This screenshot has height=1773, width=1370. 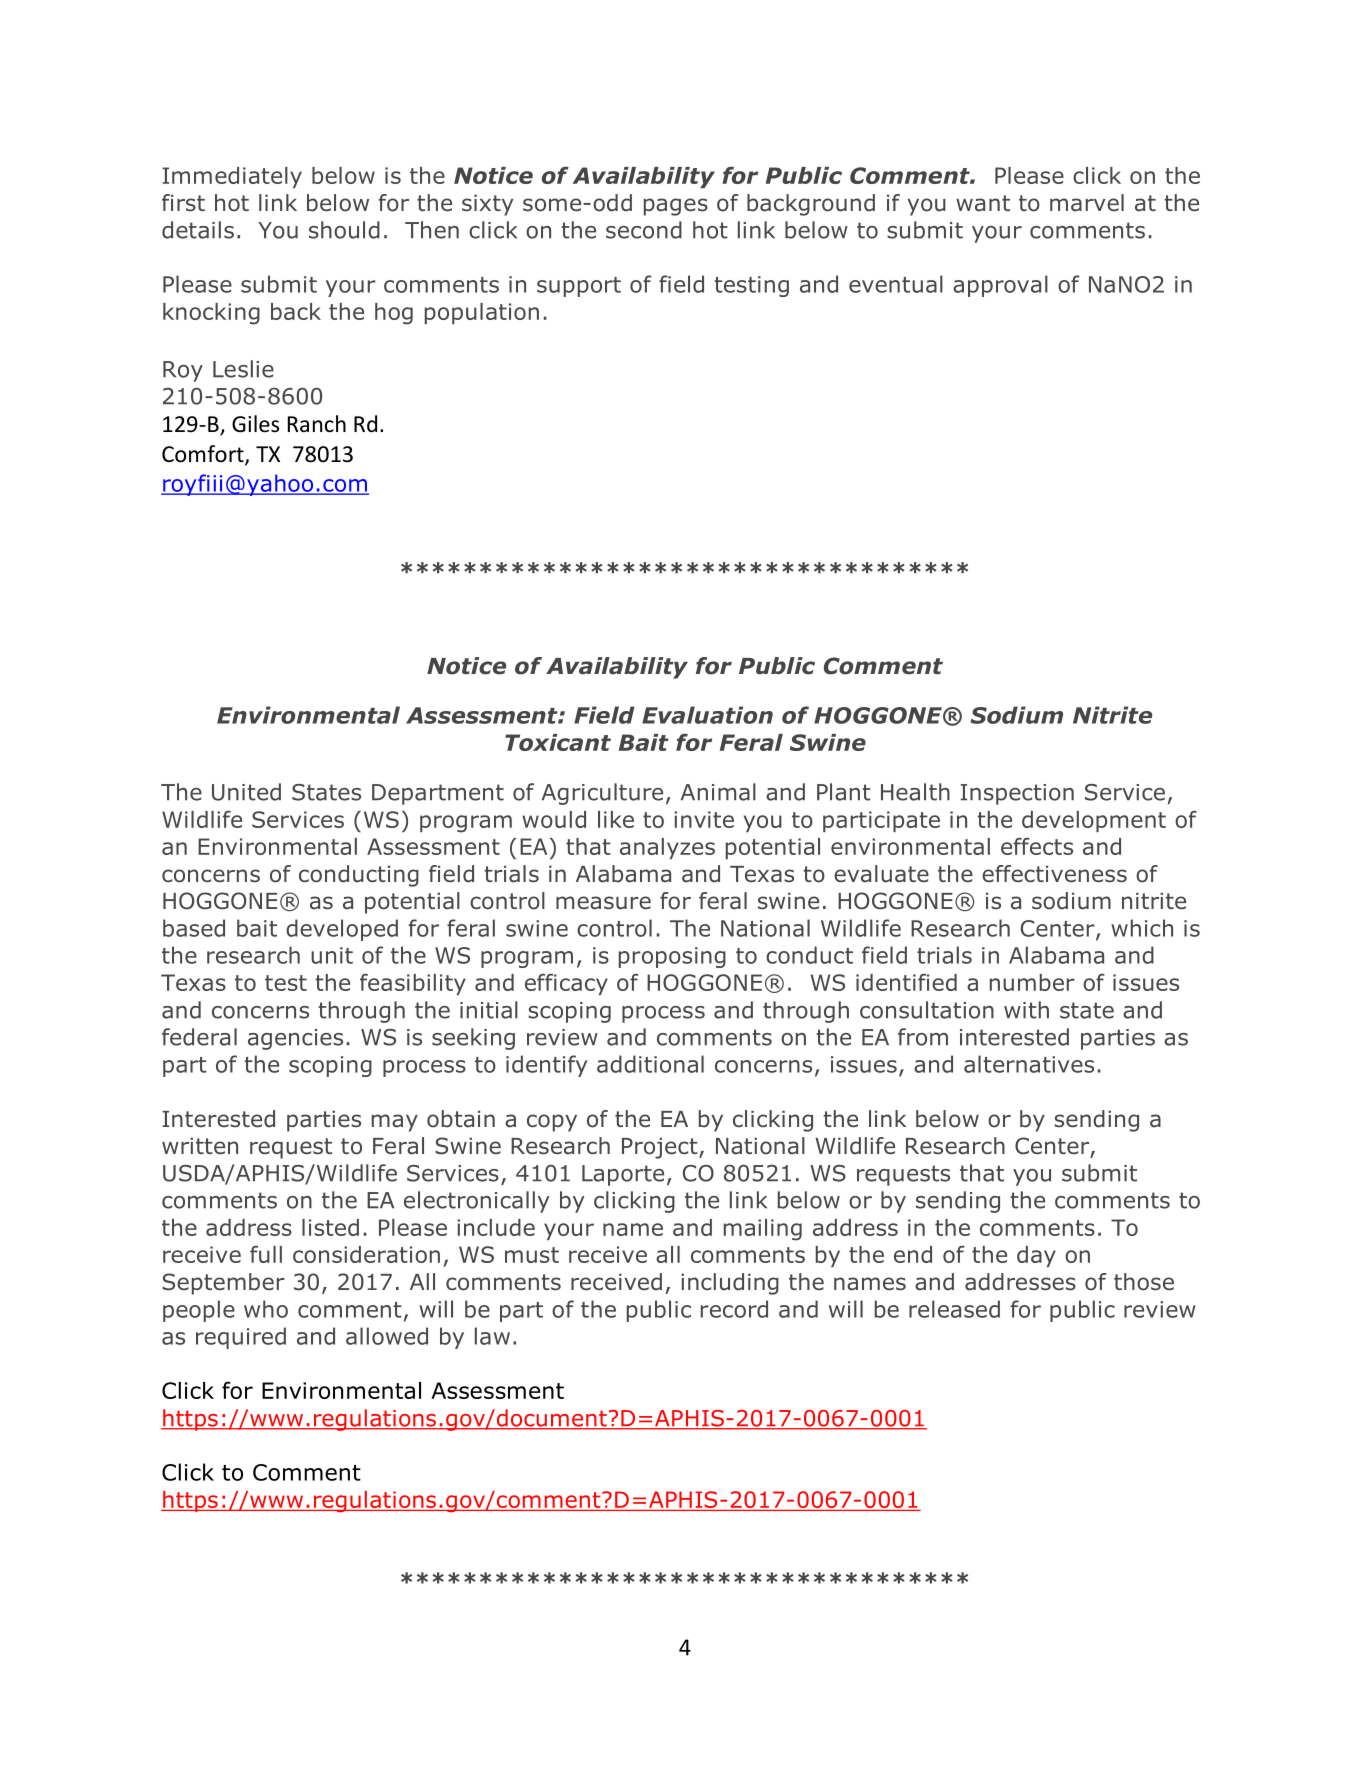 I want to click on Comfort, so click(x=204, y=455).
